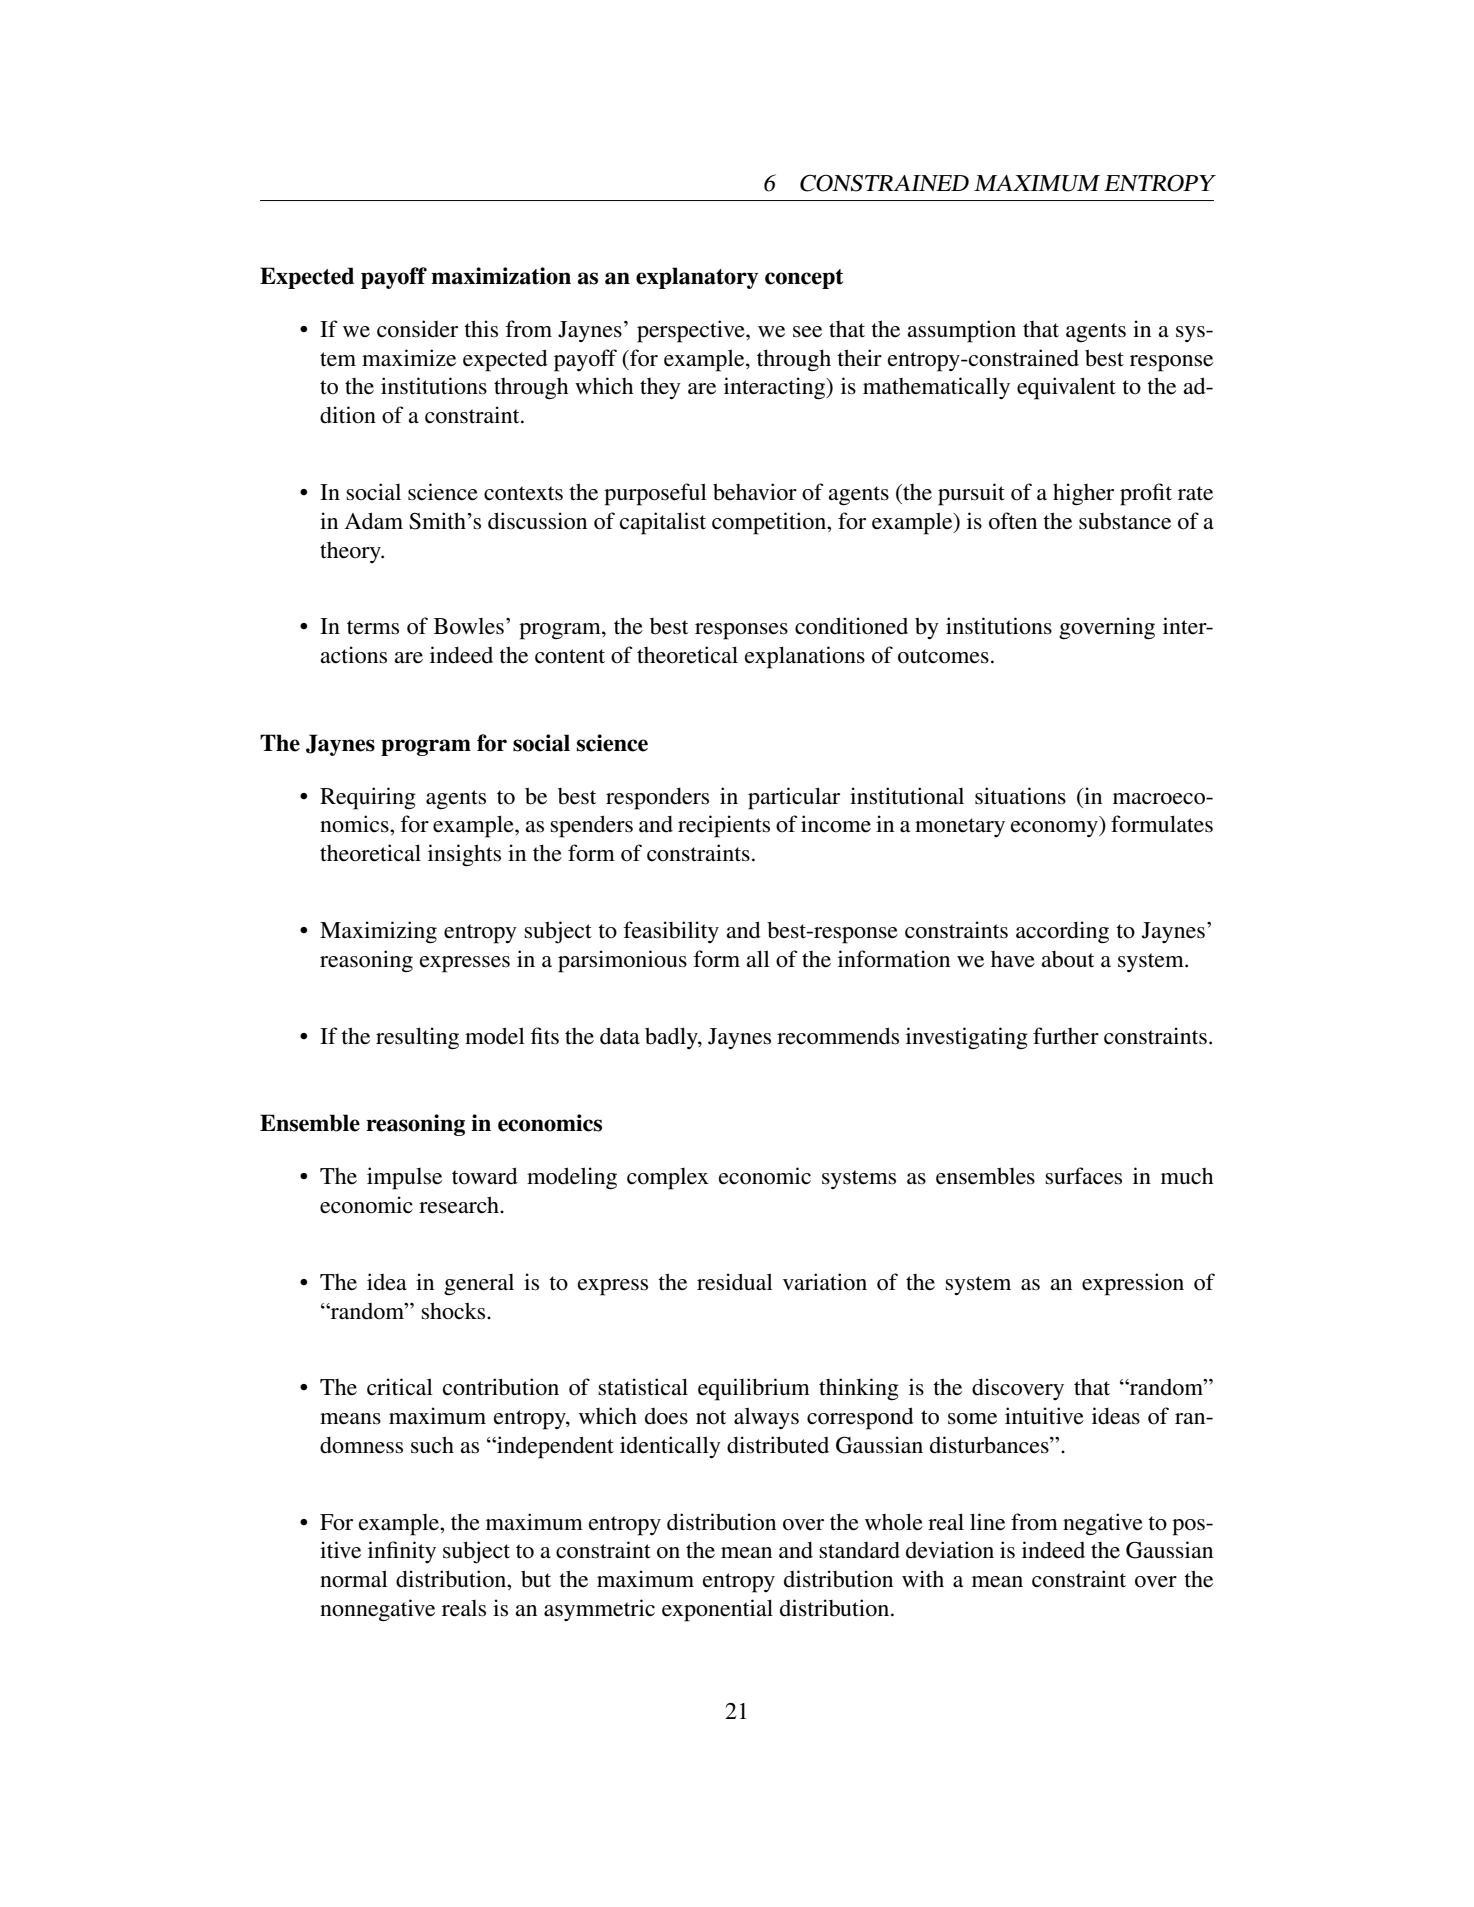 The image size is (1474, 1907). Describe the element at coordinates (1066, 388) in the screenshot. I see `equivalent` at that location.
